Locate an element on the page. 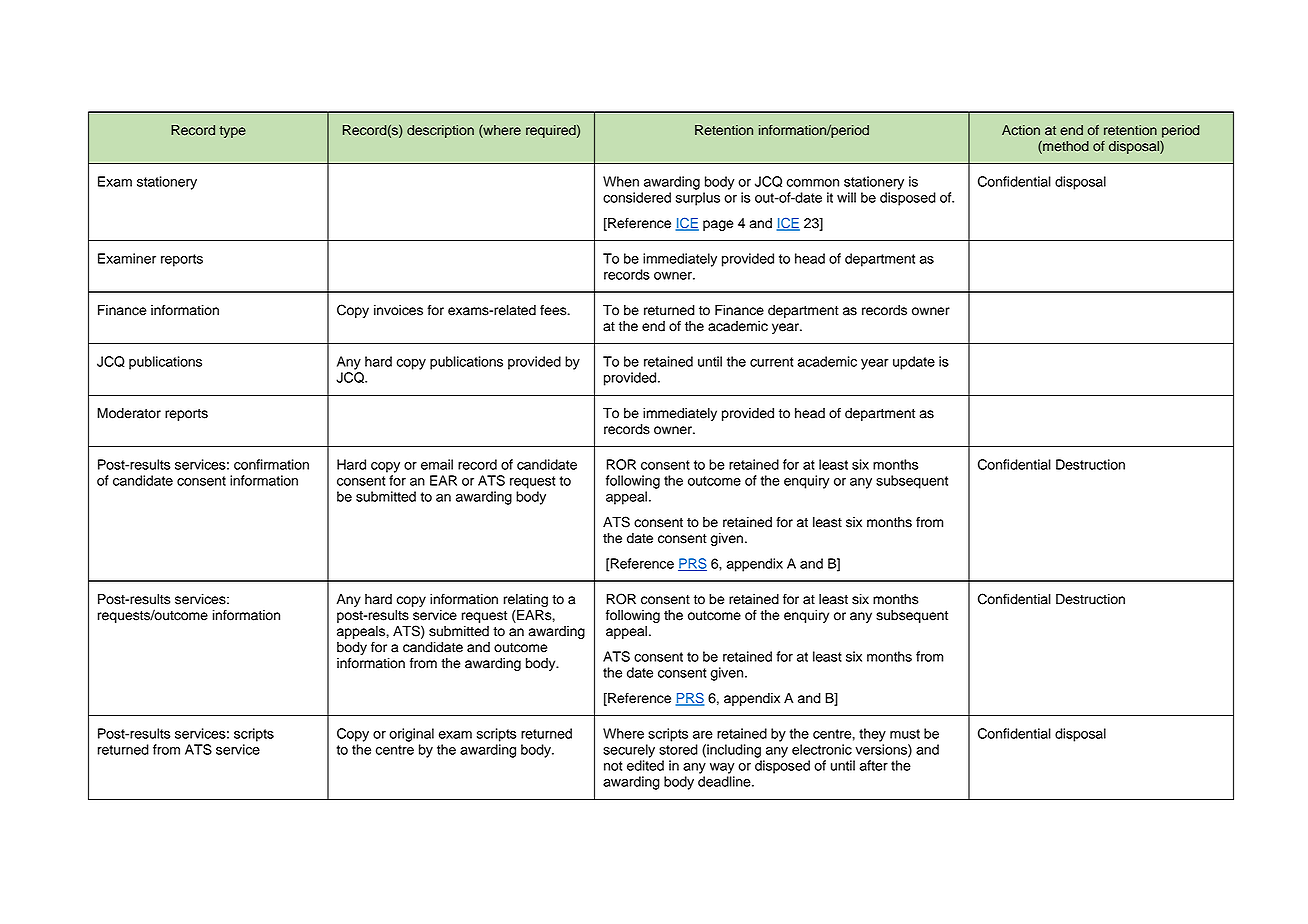 The image size is (1308, 924). Action is located at coordinates (1021, 130).
